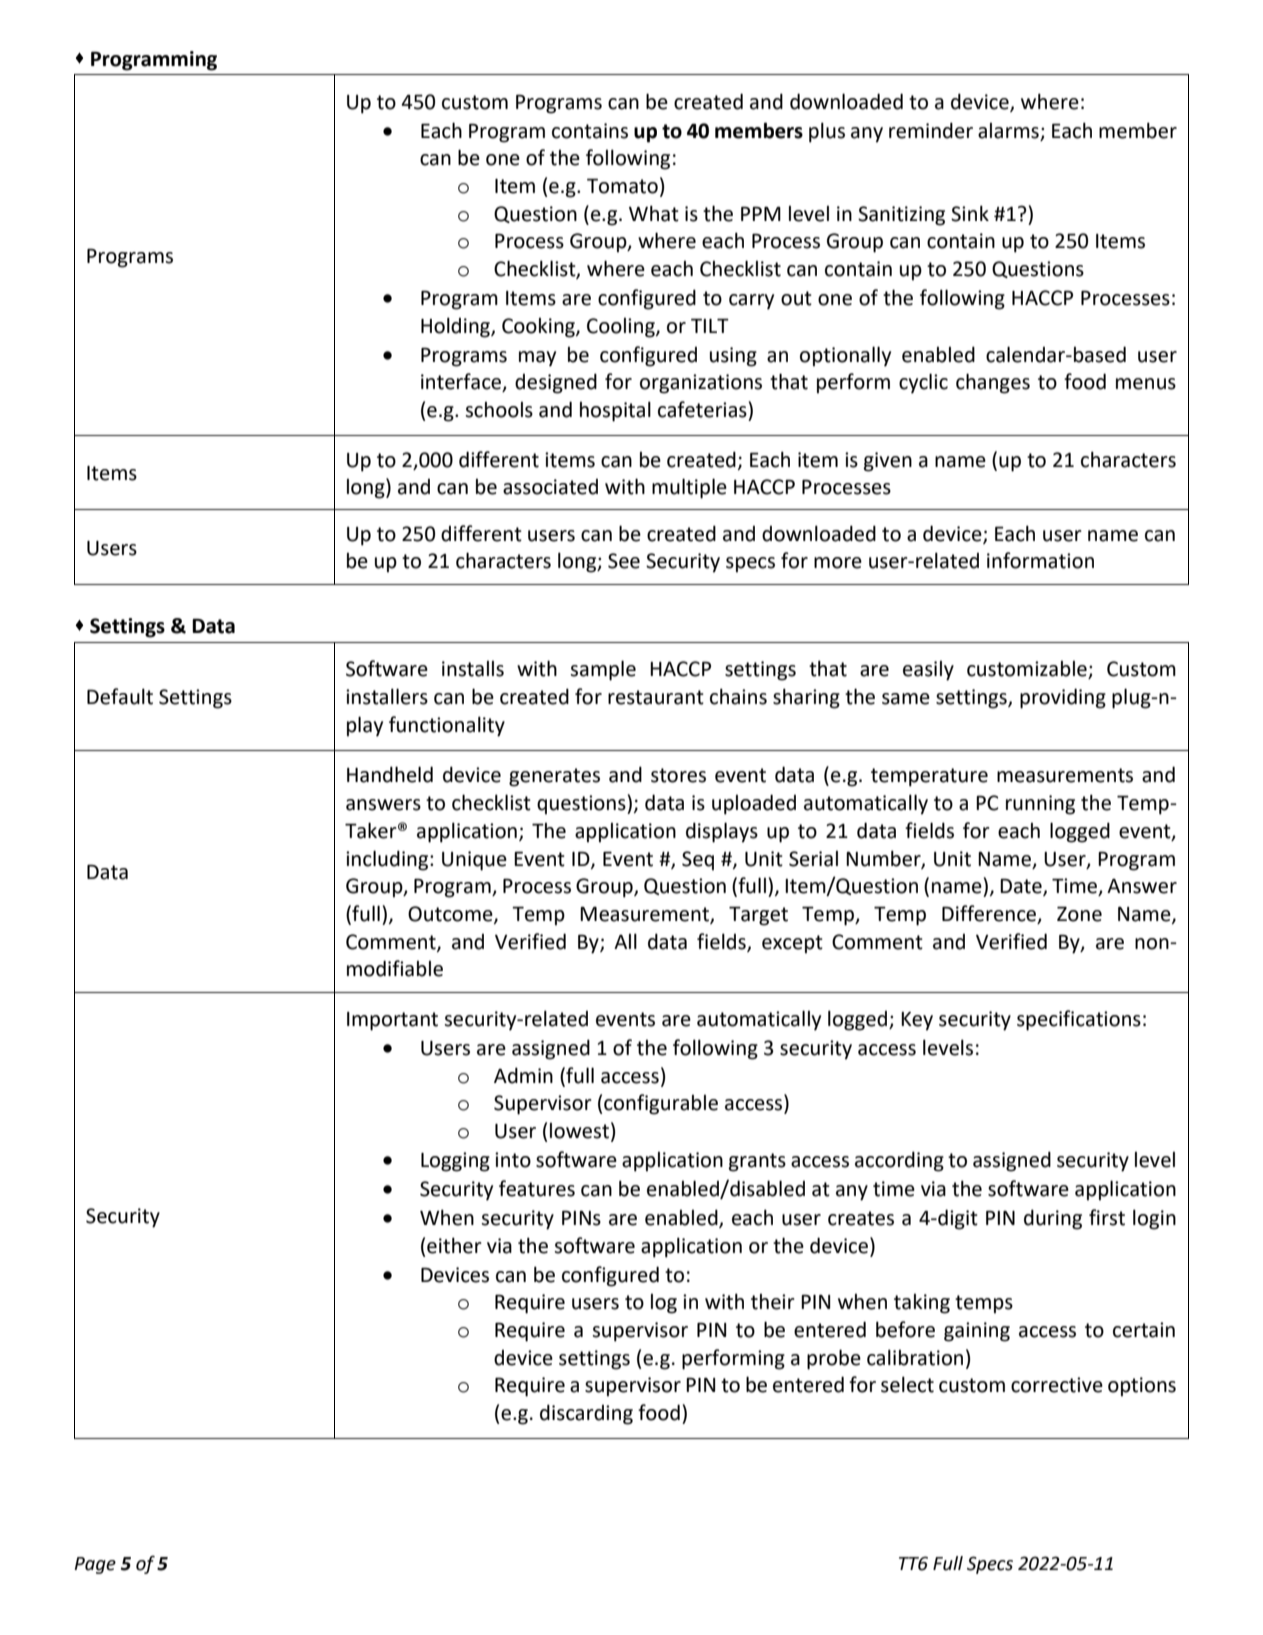 This screenshot has width=1263, height=1635. What do you see at coordinates (1008, 131) in the screenshot?
I see `alarms` at bounding box center [1008, 131].
